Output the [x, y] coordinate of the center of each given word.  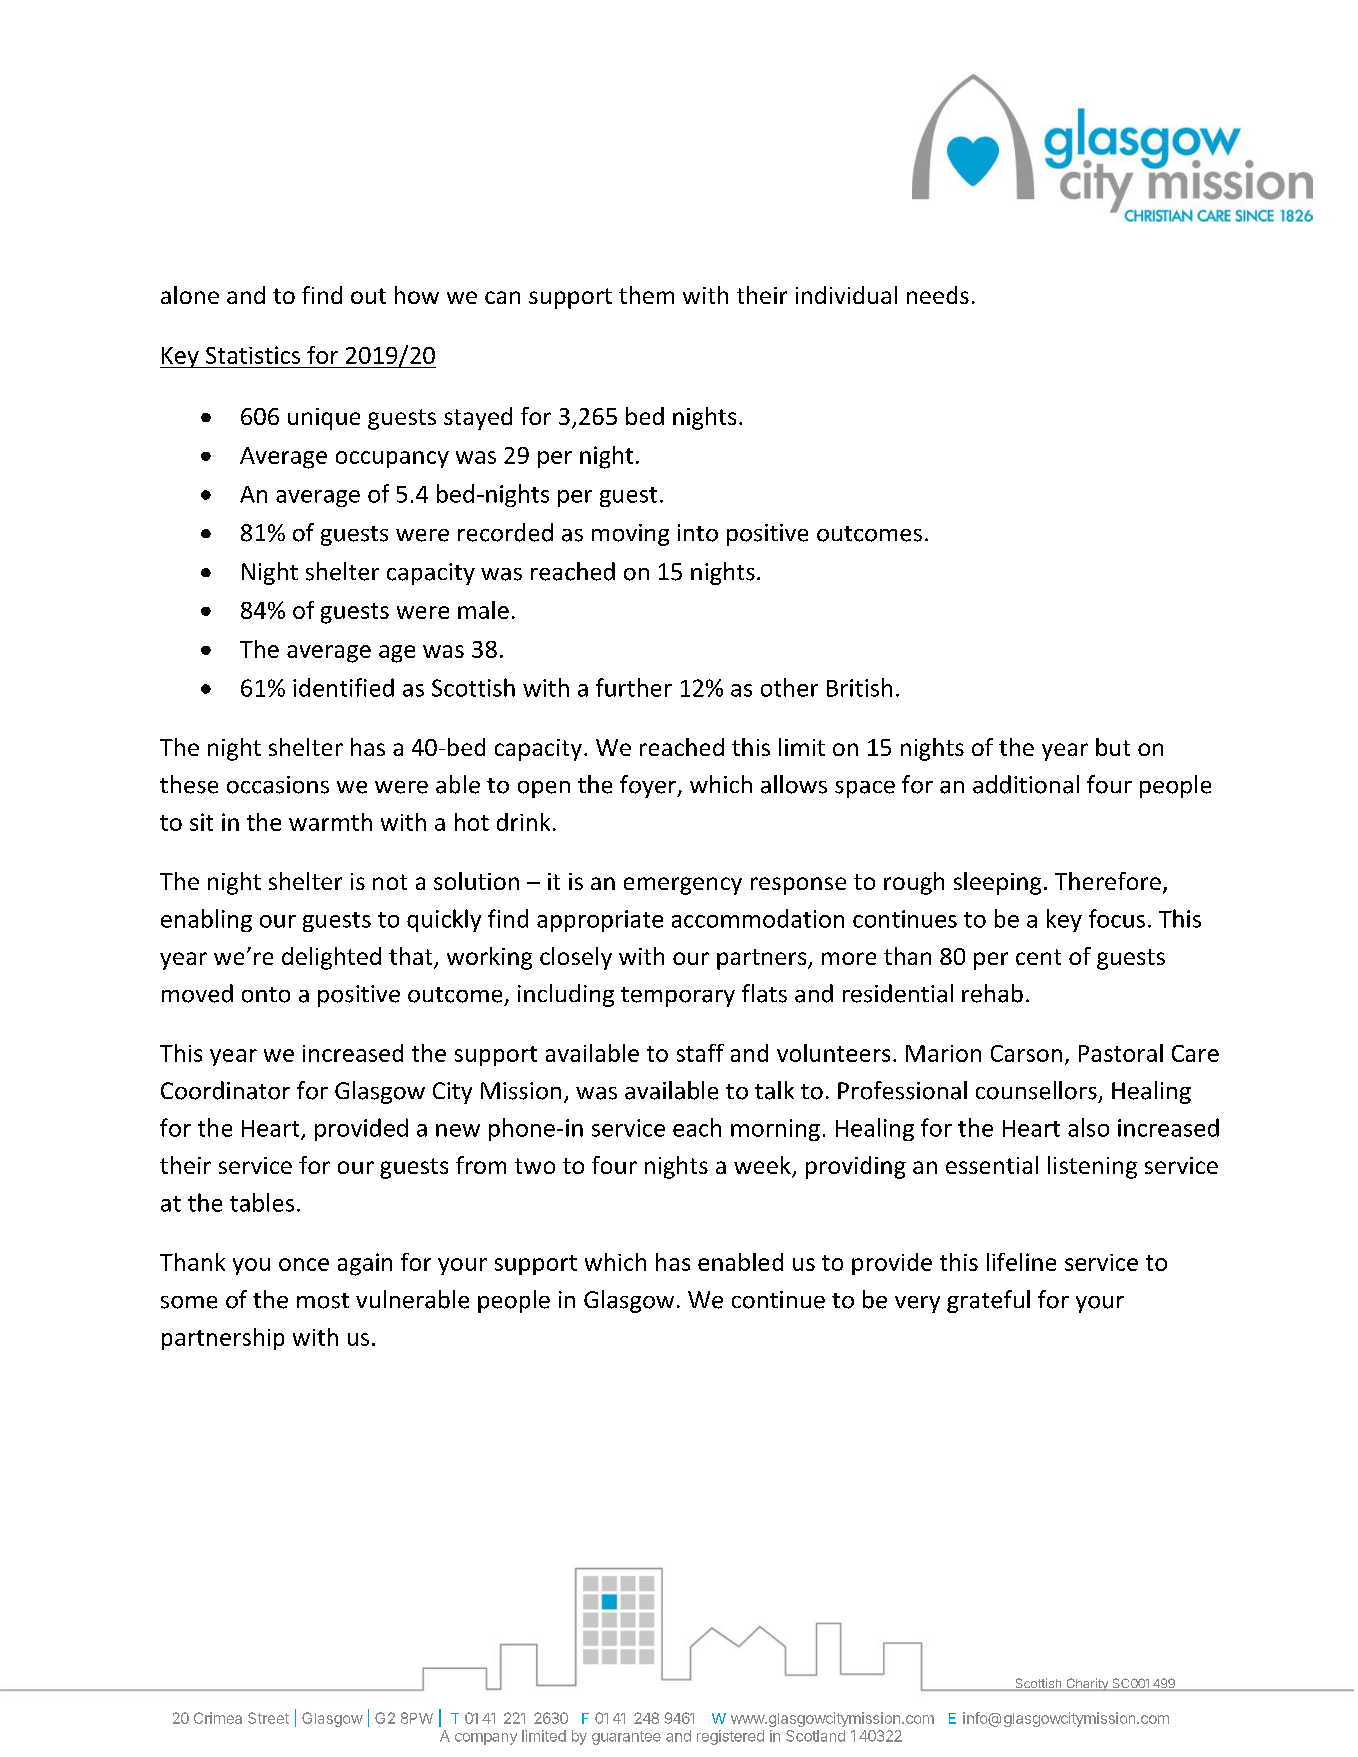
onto [266, 995]
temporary [678, 997]
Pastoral [1121, 1053]
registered [730, 1737]
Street [268, 1718]
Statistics [253, 355]
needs [938, 295]
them [646, 295]
